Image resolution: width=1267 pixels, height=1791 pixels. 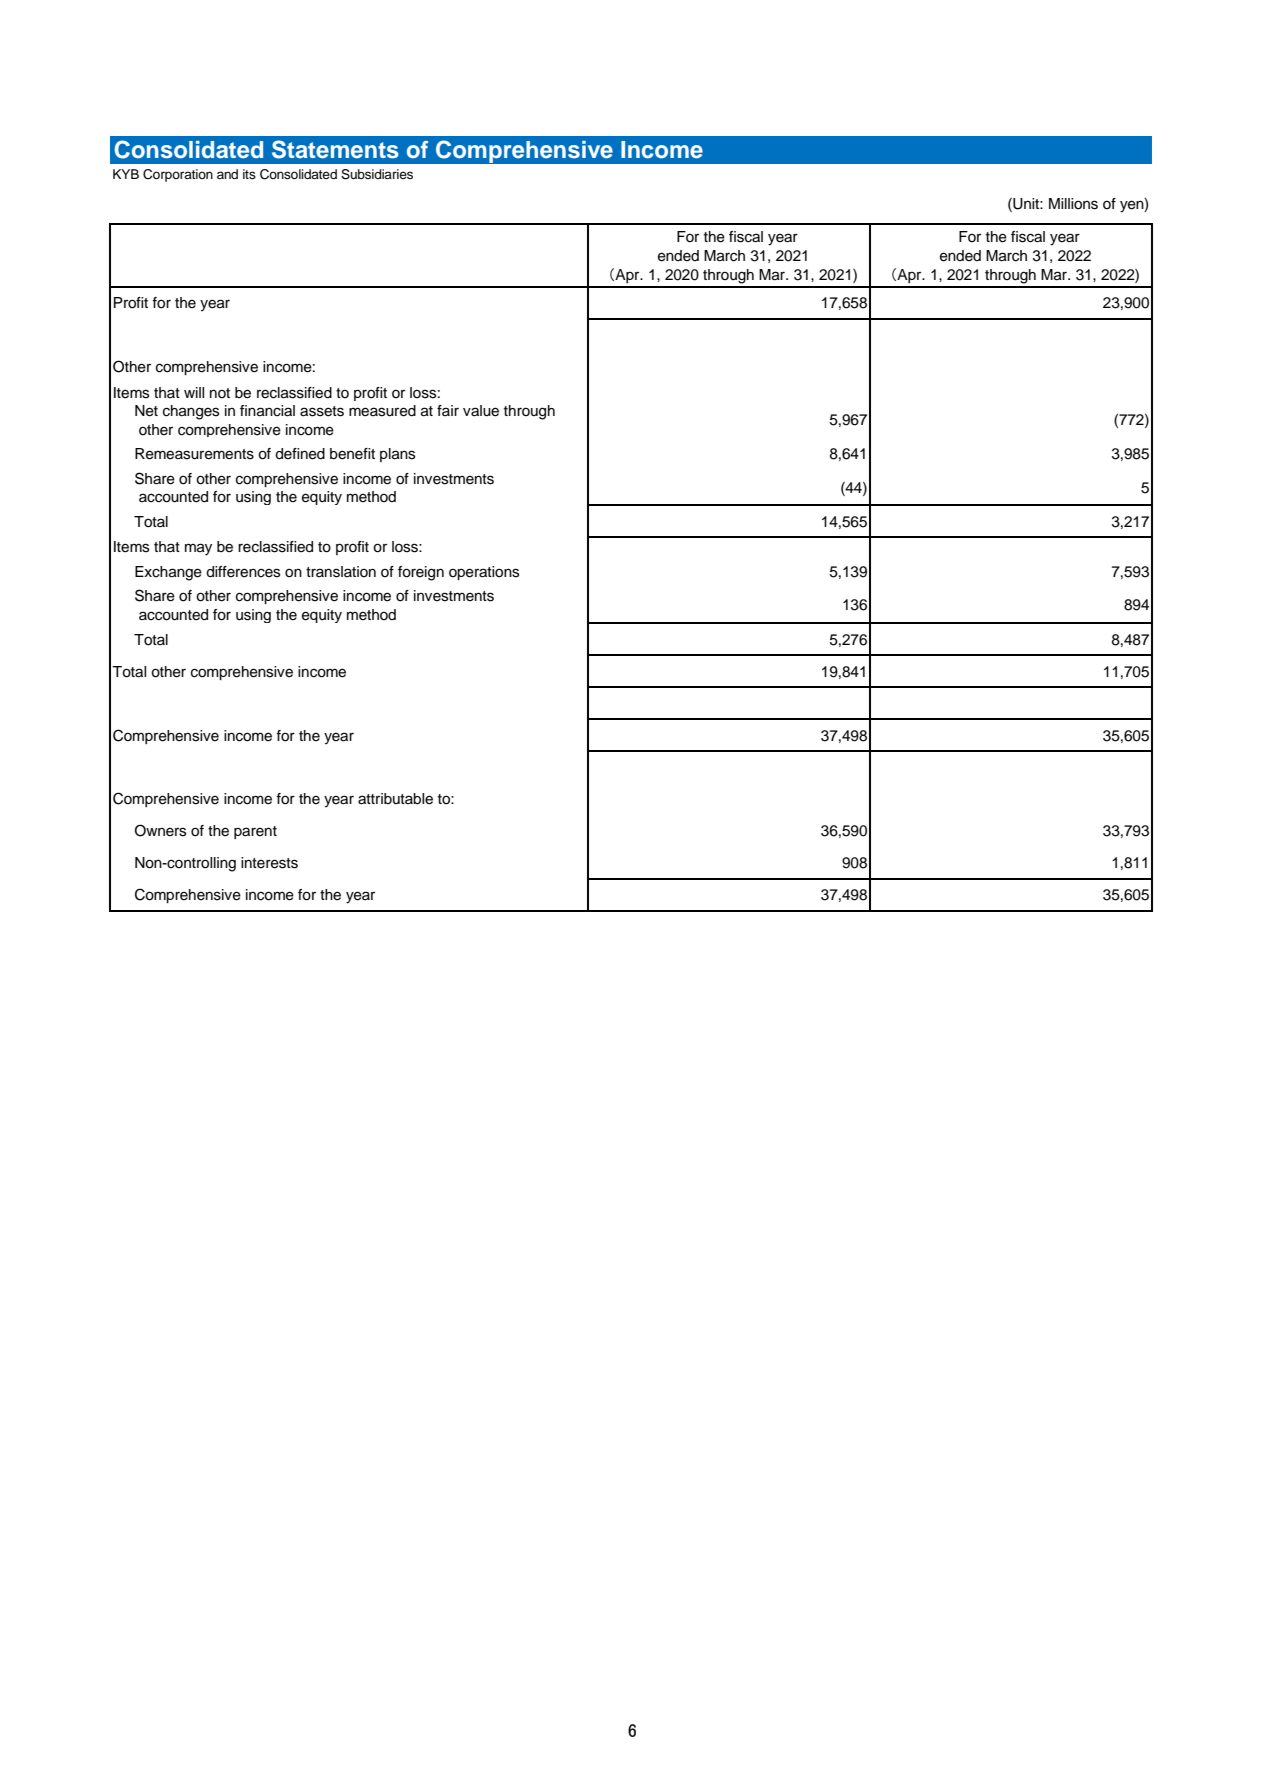 What do you see at coordinates (255, 832) in the document?
I see `parent` at bounding box center [255, 832].
